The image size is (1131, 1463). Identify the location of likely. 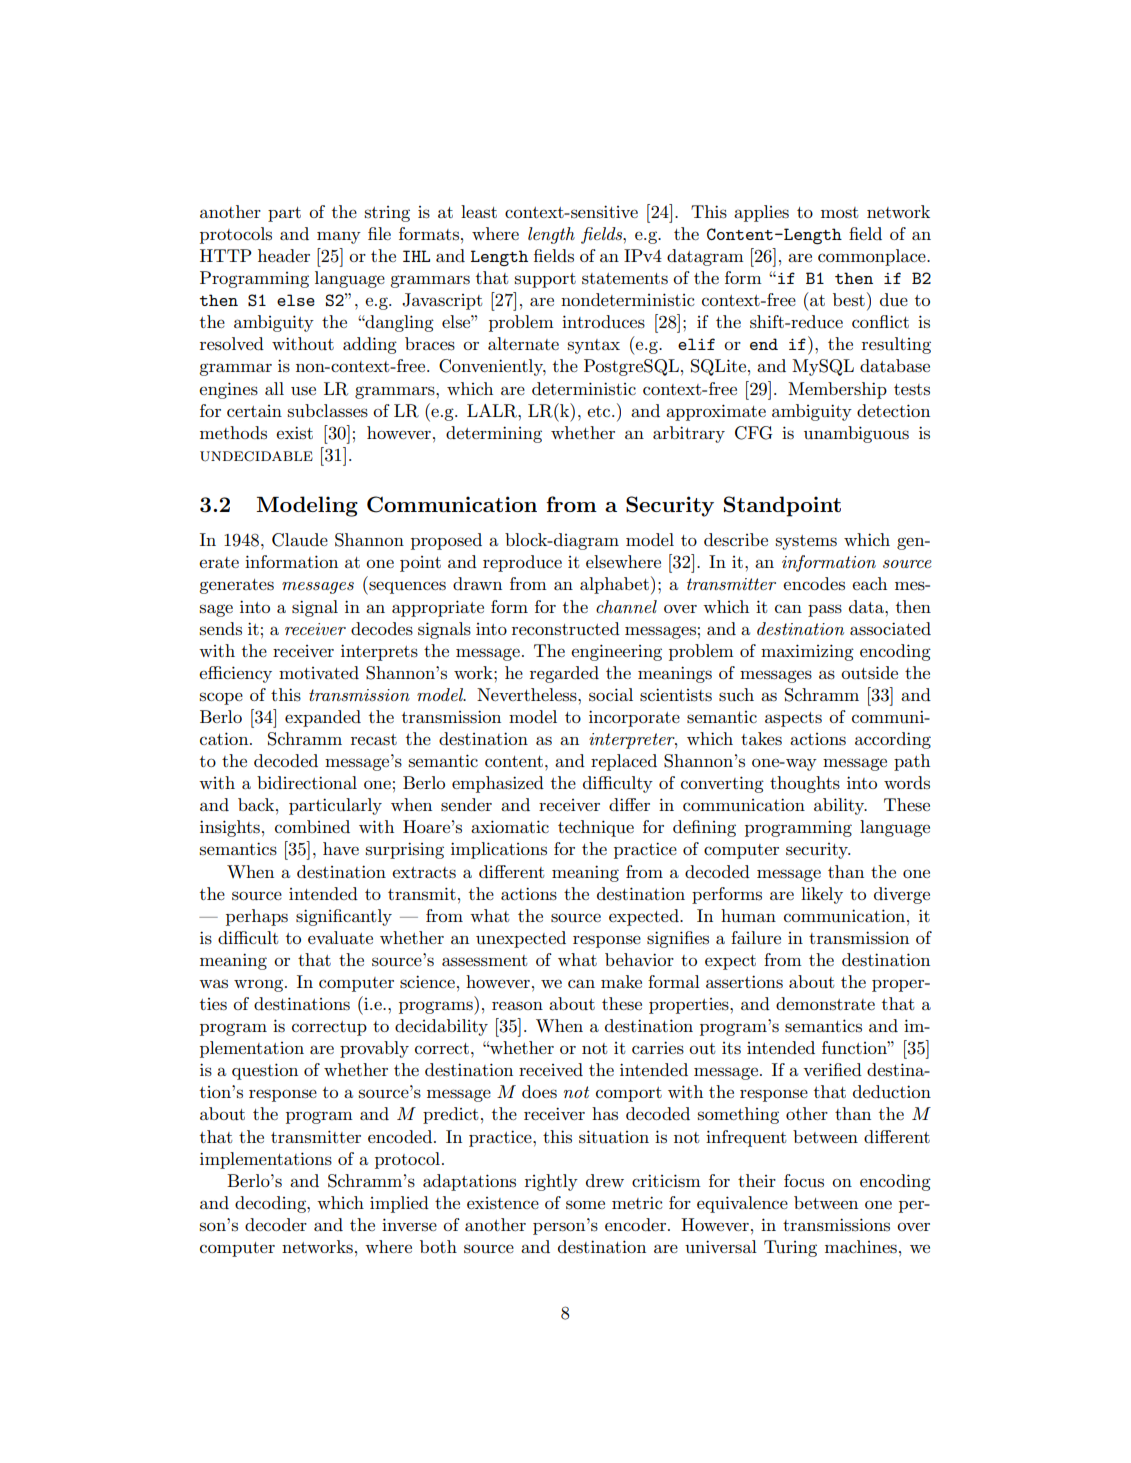
(822, 895).
